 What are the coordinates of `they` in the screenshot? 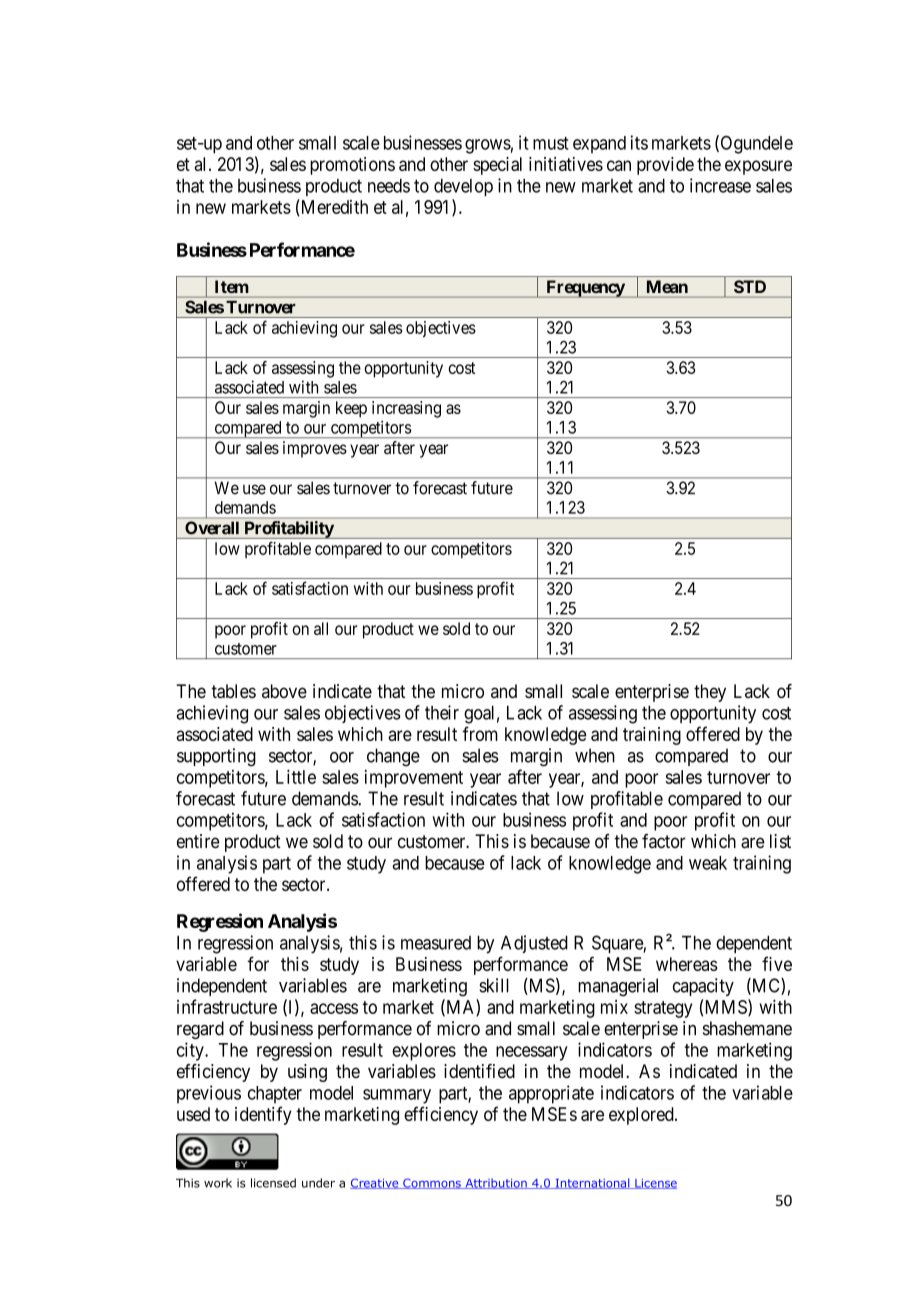 It's located at (710, 693).
